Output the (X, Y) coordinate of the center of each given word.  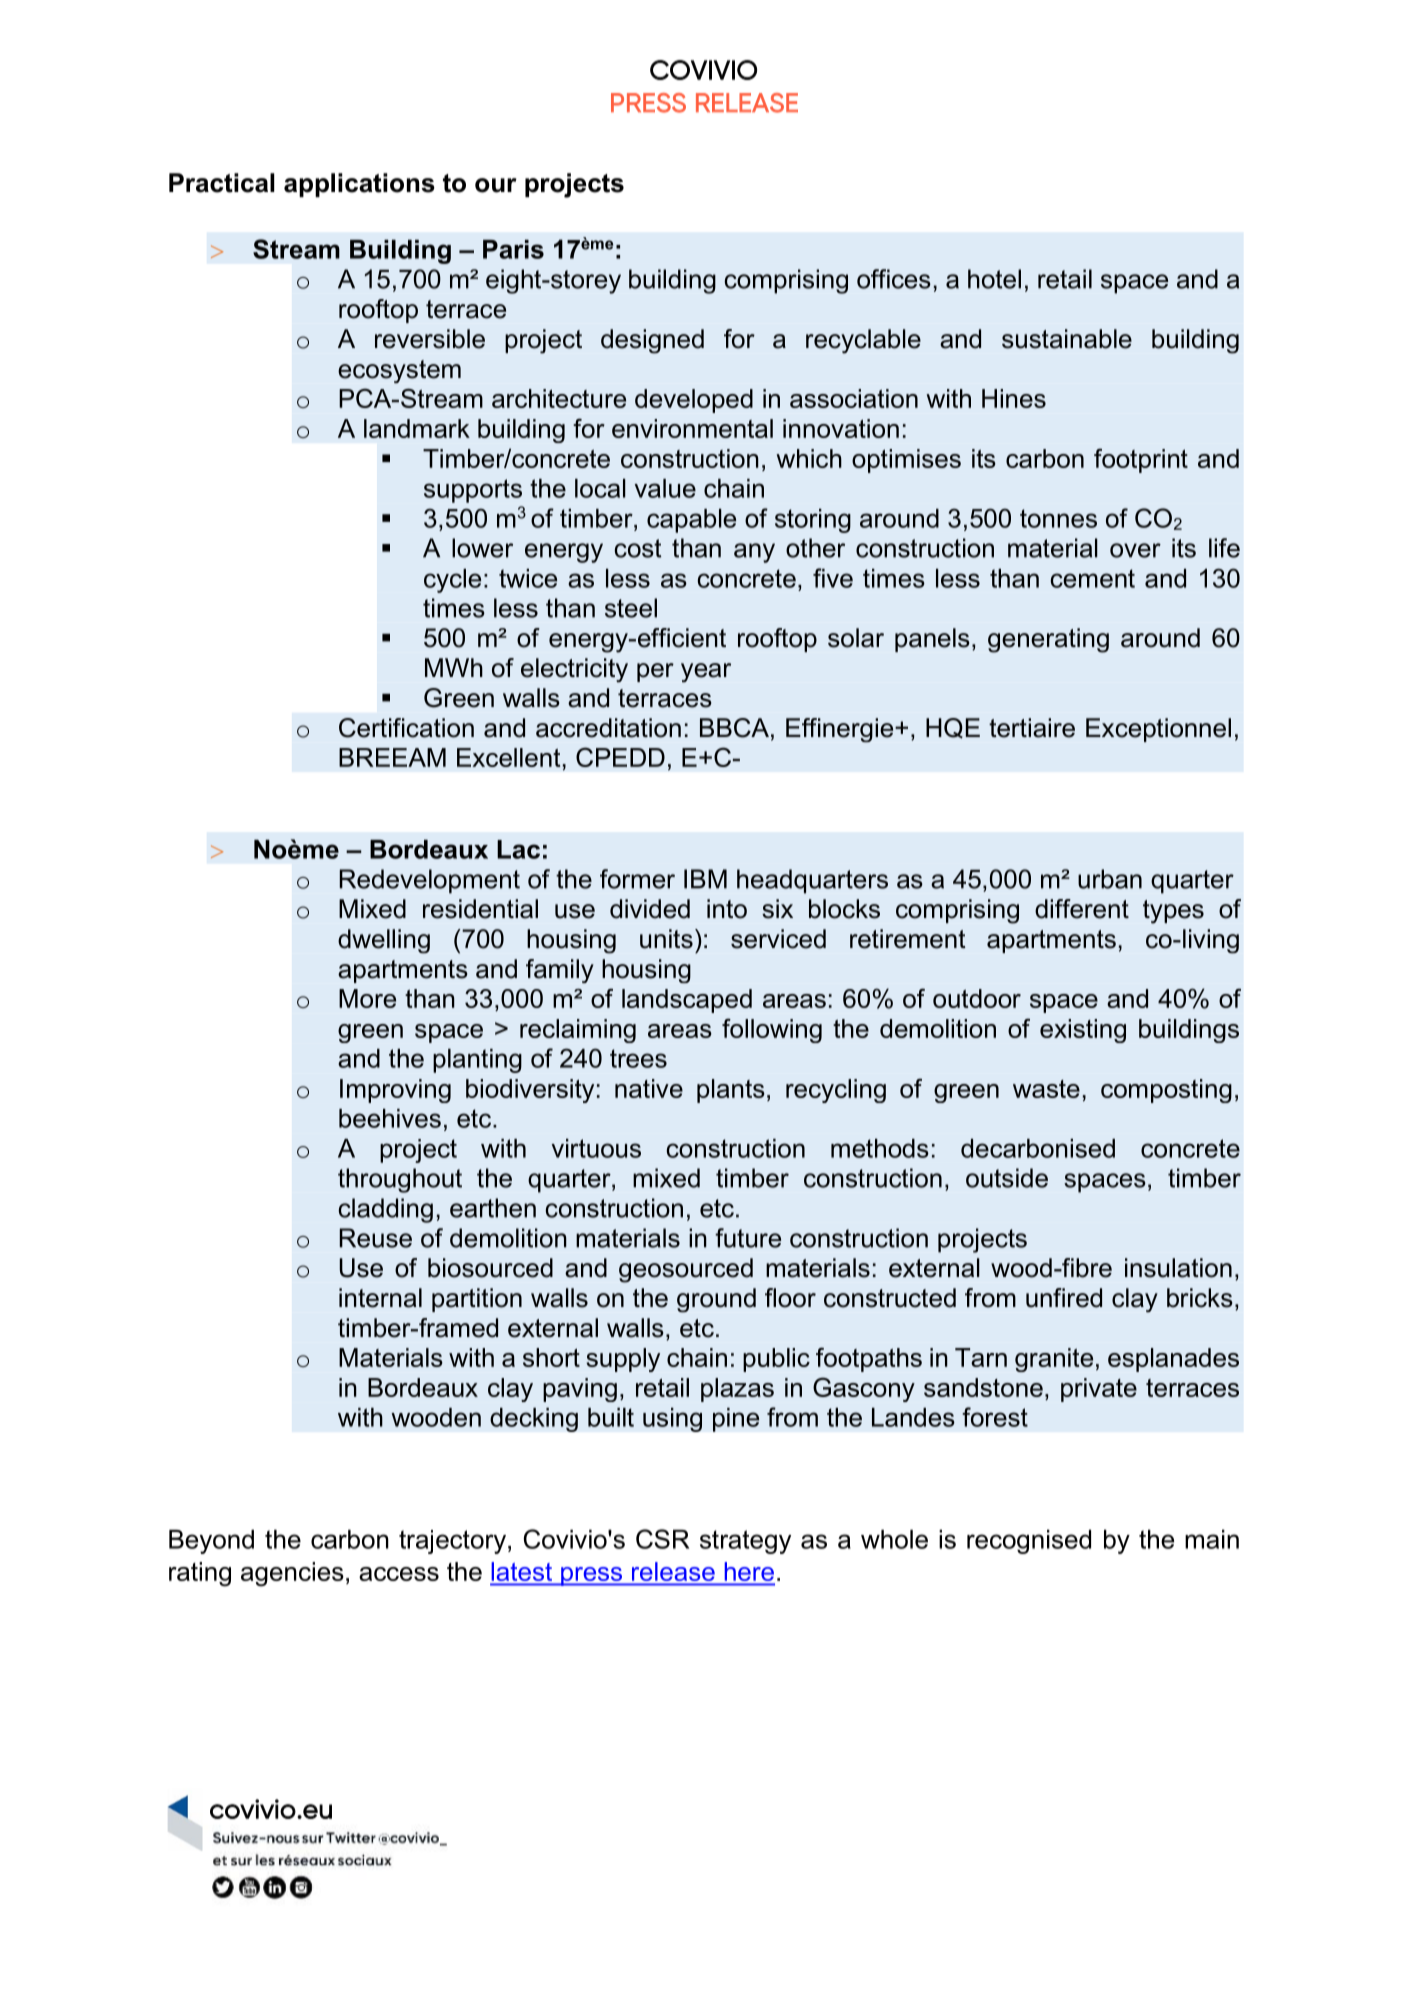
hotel (994, 279)
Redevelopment (430, 881)
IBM (705, 879)
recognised (1029, 1542)
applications (359, 185)
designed (652, 341)
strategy (745, 1542)
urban (1110, 879)
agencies (292, 1574)
